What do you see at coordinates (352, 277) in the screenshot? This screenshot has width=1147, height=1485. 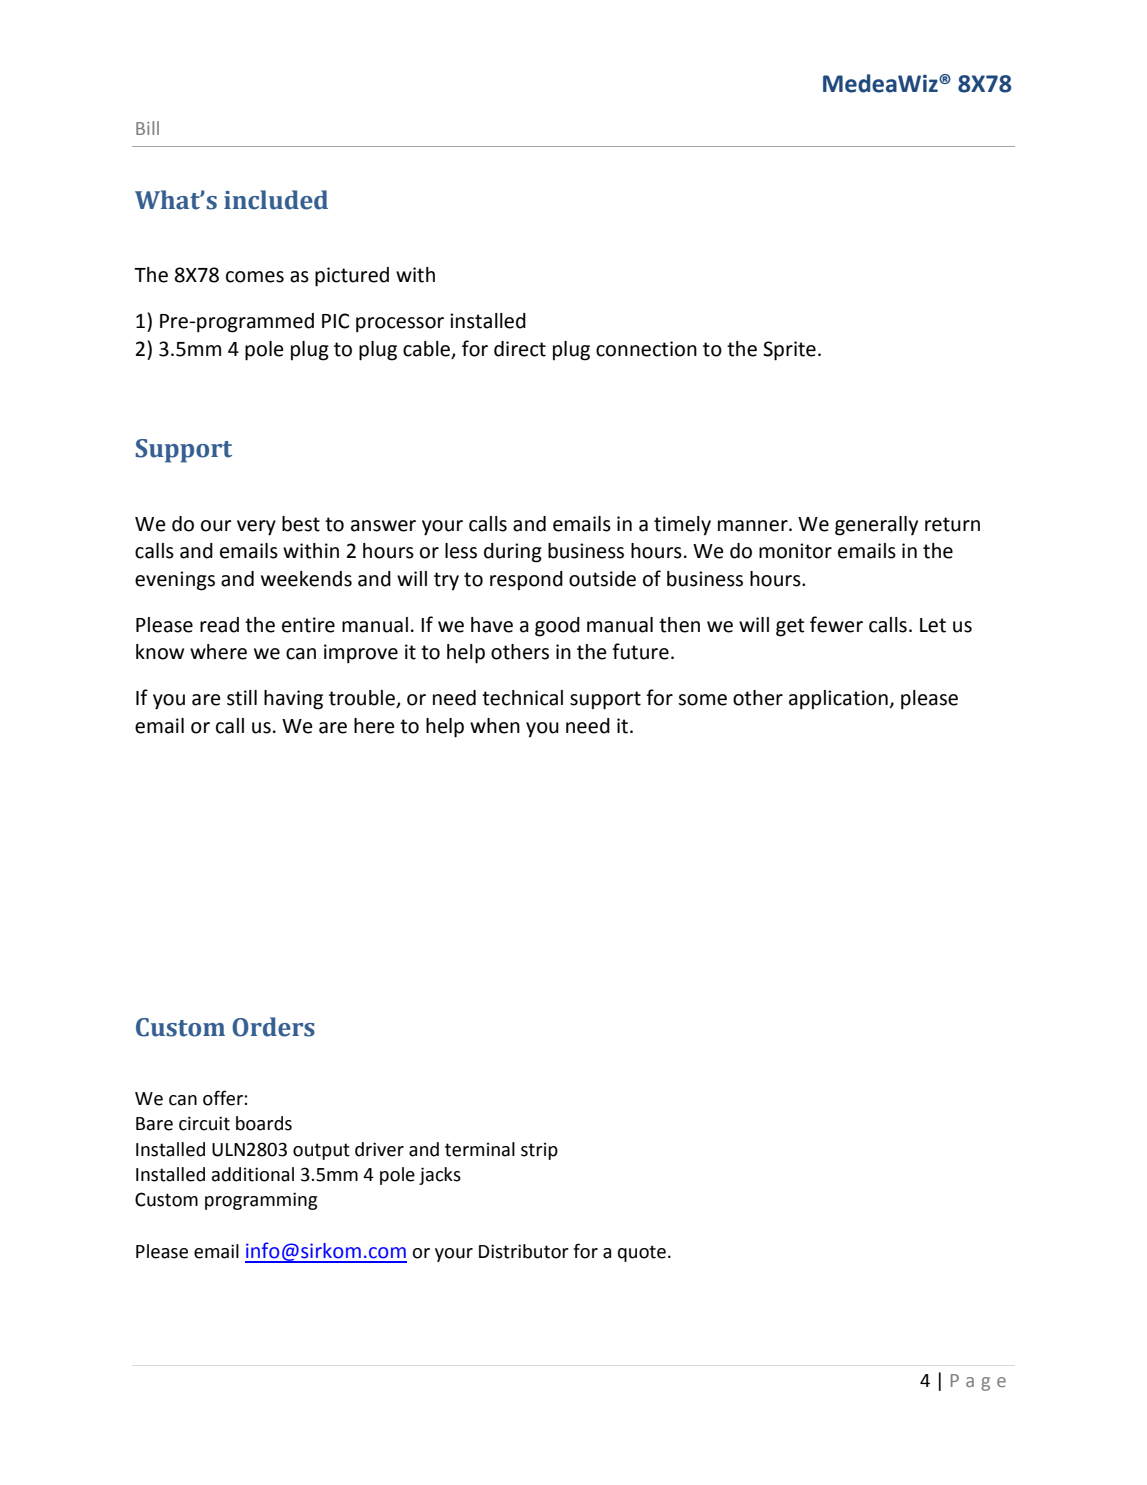 I see `pictured` at bounding box center [352, 277].
